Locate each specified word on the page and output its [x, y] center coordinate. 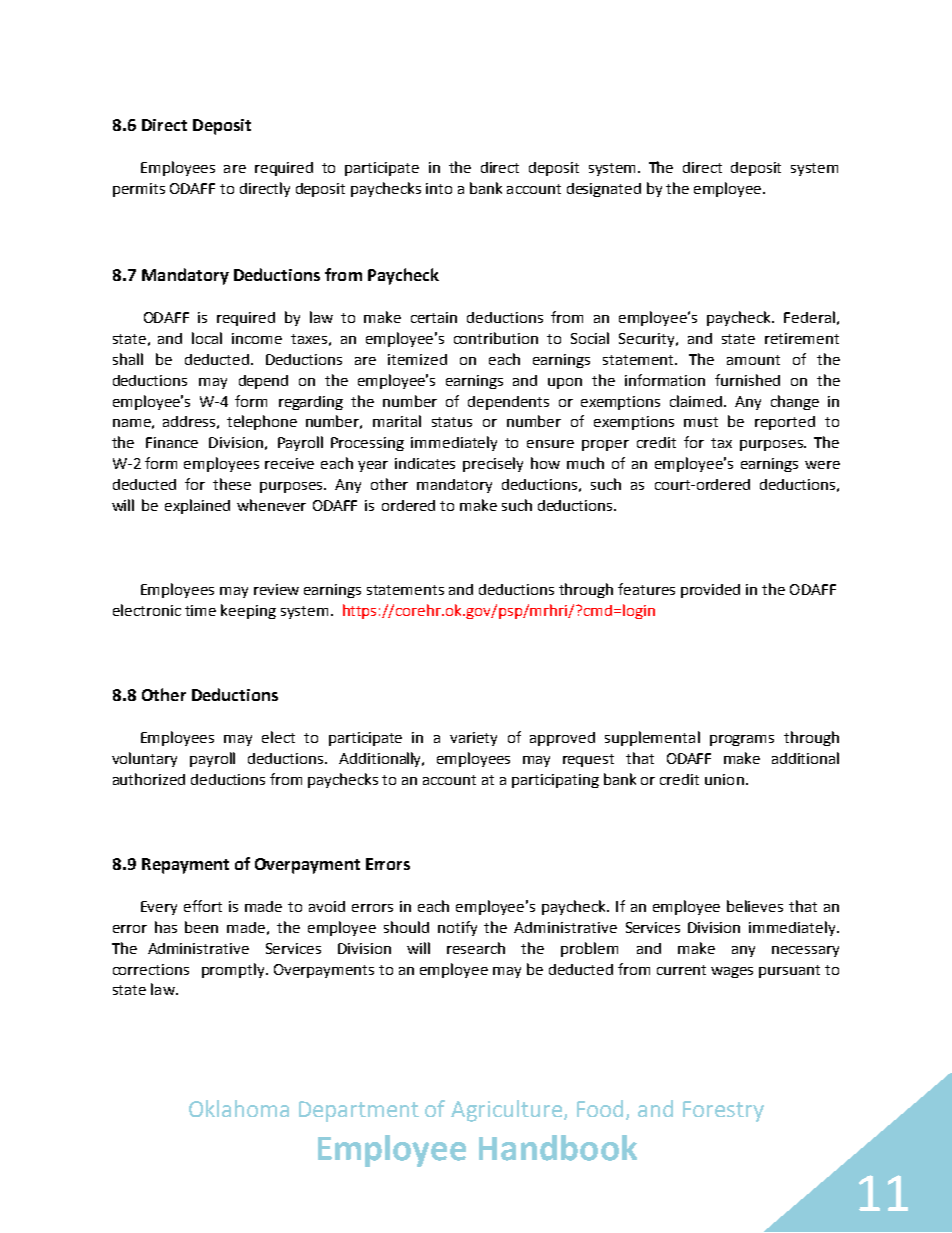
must [701, 422]
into [439, 188]
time [200, 610]
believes [755, 906]
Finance [172, 442]
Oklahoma [239, 1108]
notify [457, 928]
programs [742, 740]
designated [604, 190]
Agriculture [508, 1111]
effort [203, 906]
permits [139, 190]
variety [473, 739]
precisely [493, 464]
